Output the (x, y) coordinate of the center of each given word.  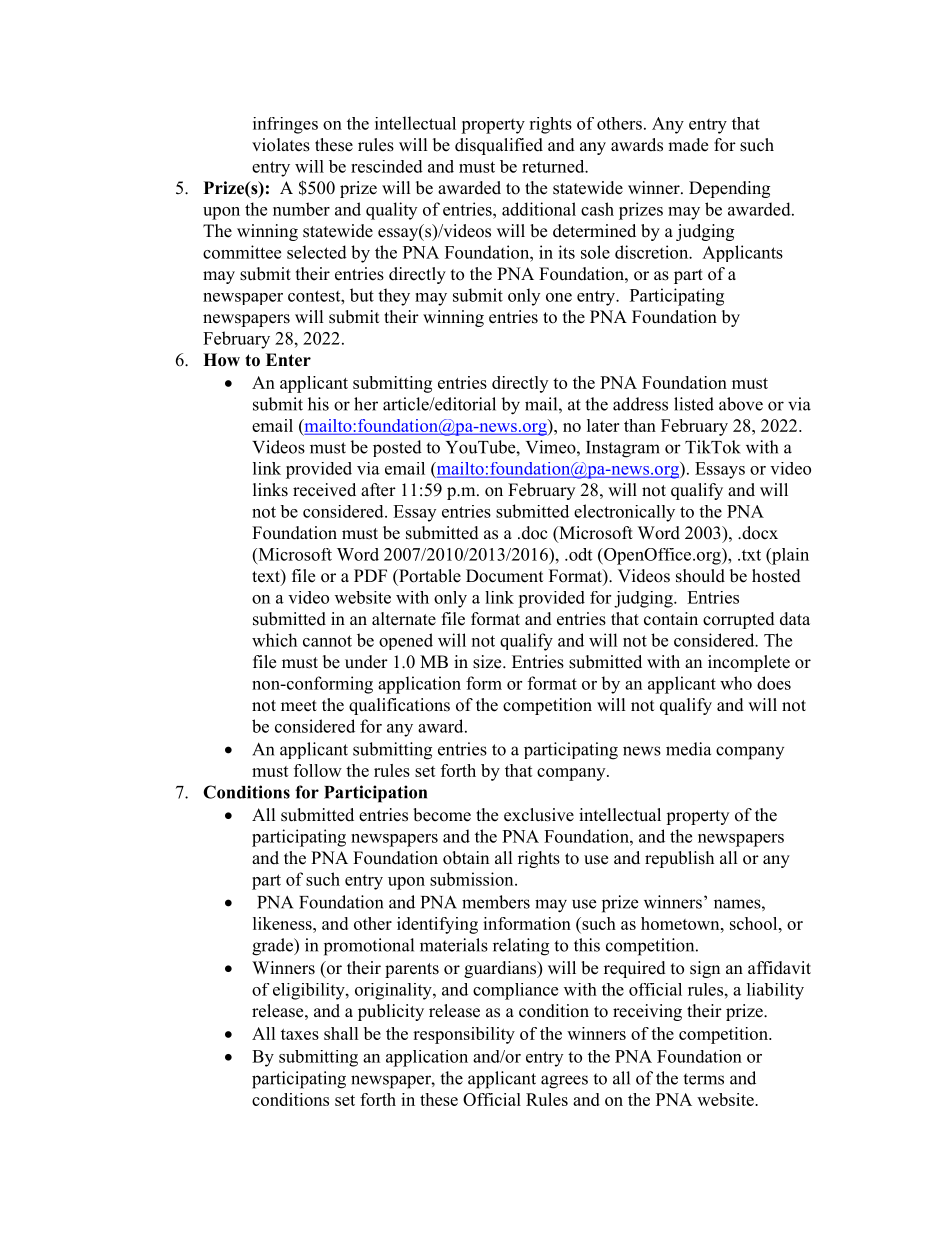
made (688, 145)
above (741, 404)
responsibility (464, 1035)
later (603, 425)
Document (504, 576)
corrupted (739, 620)
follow (318, 770)
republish (679, 859)
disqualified (499, 146)
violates (281, 145)
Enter (288, 360)
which (274, 640)
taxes (300, 1034)
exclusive (539, 815)
